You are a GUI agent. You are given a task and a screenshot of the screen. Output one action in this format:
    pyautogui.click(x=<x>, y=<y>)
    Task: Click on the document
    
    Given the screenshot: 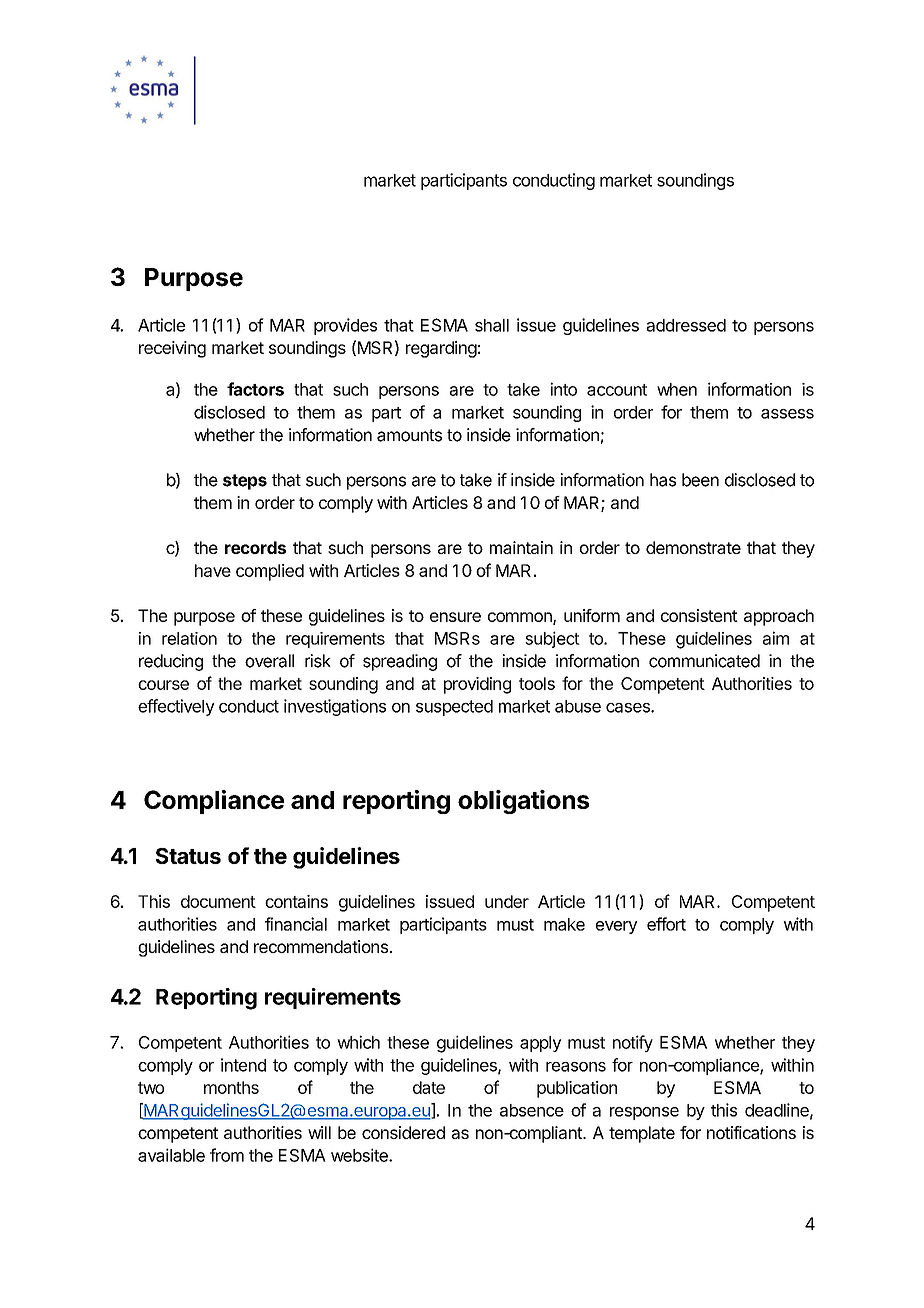 What is the action you would take?
    pyautogui.click(x=218, y=901)
